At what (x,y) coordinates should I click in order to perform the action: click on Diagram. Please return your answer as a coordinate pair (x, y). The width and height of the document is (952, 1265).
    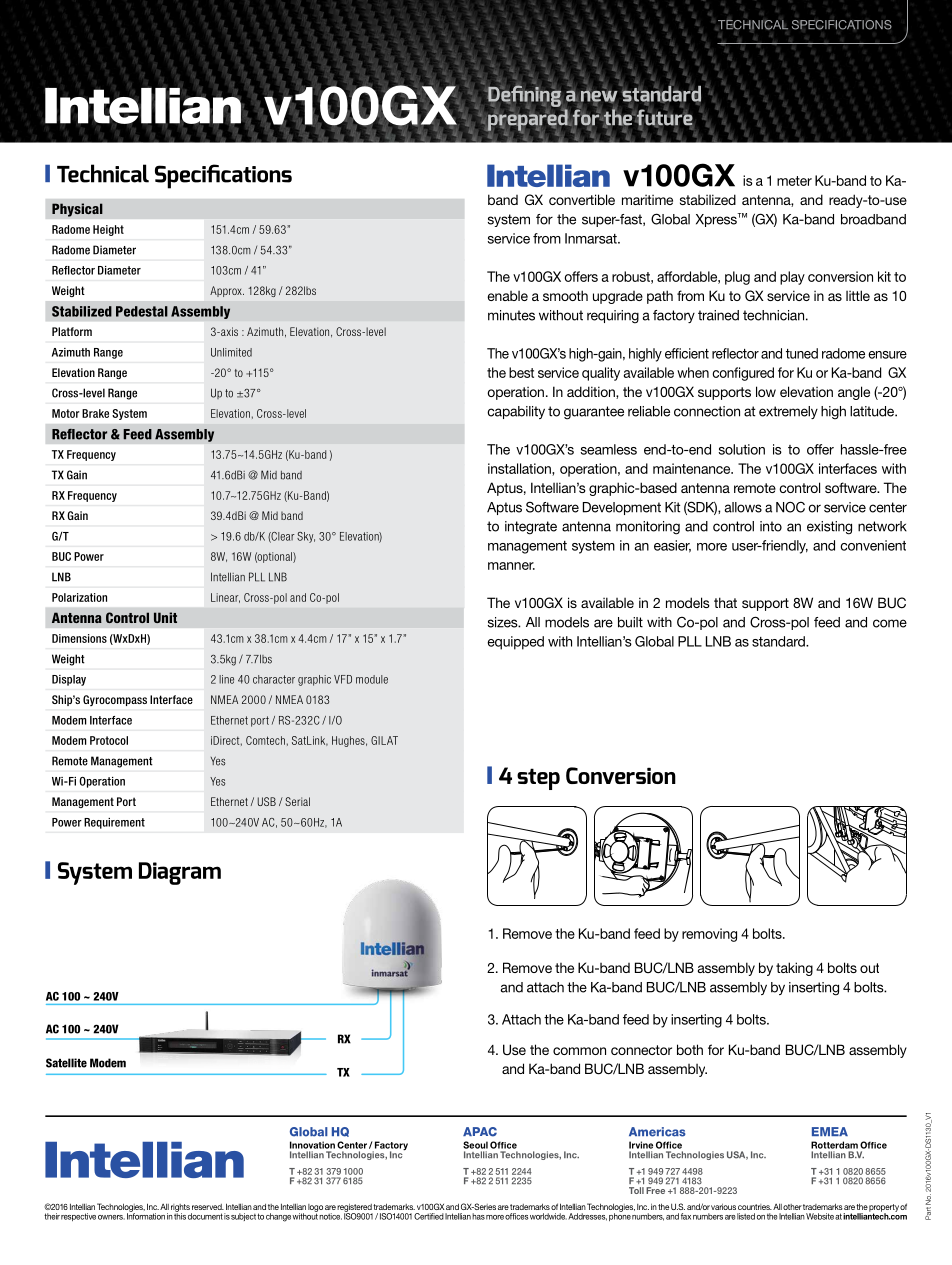
    Looking at the image, I should click on (180, 873).
